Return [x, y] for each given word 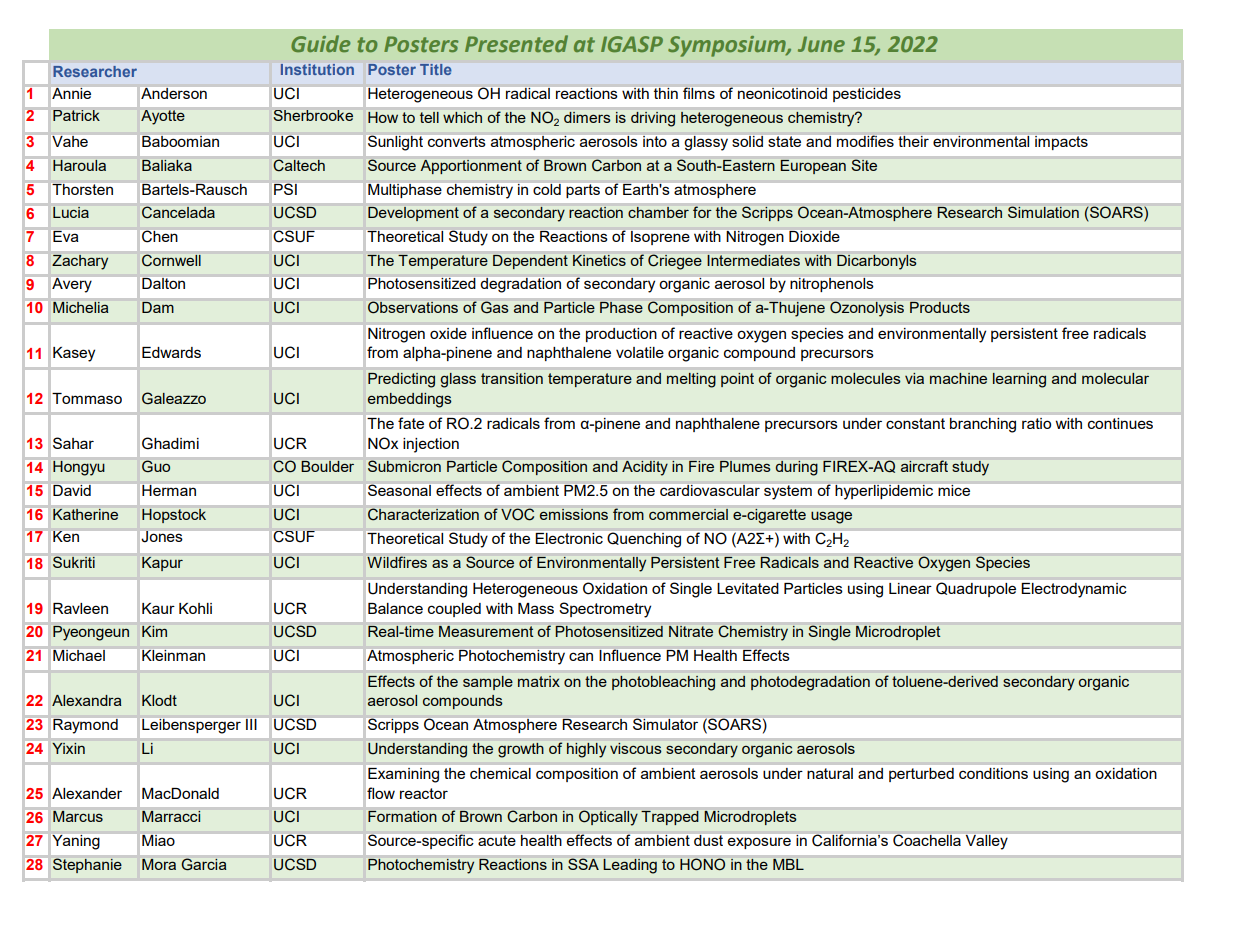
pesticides [867, 95]
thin [666, 93]
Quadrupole [976, 589]
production [621, 335]
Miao [158, 840]
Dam [158, 307]
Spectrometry [605, 610]
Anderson [174, 93]
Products [940, 307]
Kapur [162, 564]
